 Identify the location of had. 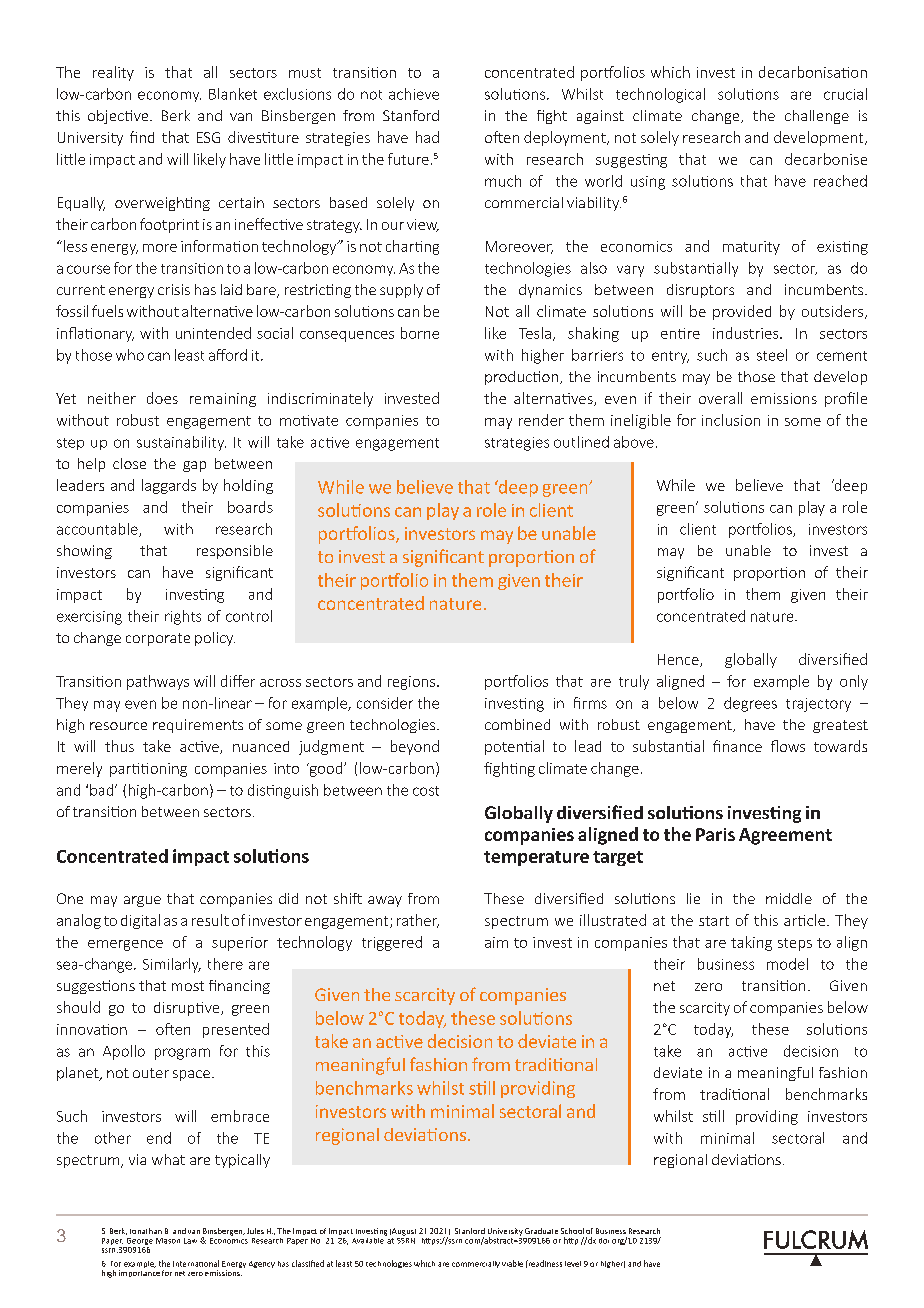
(427, 137).
